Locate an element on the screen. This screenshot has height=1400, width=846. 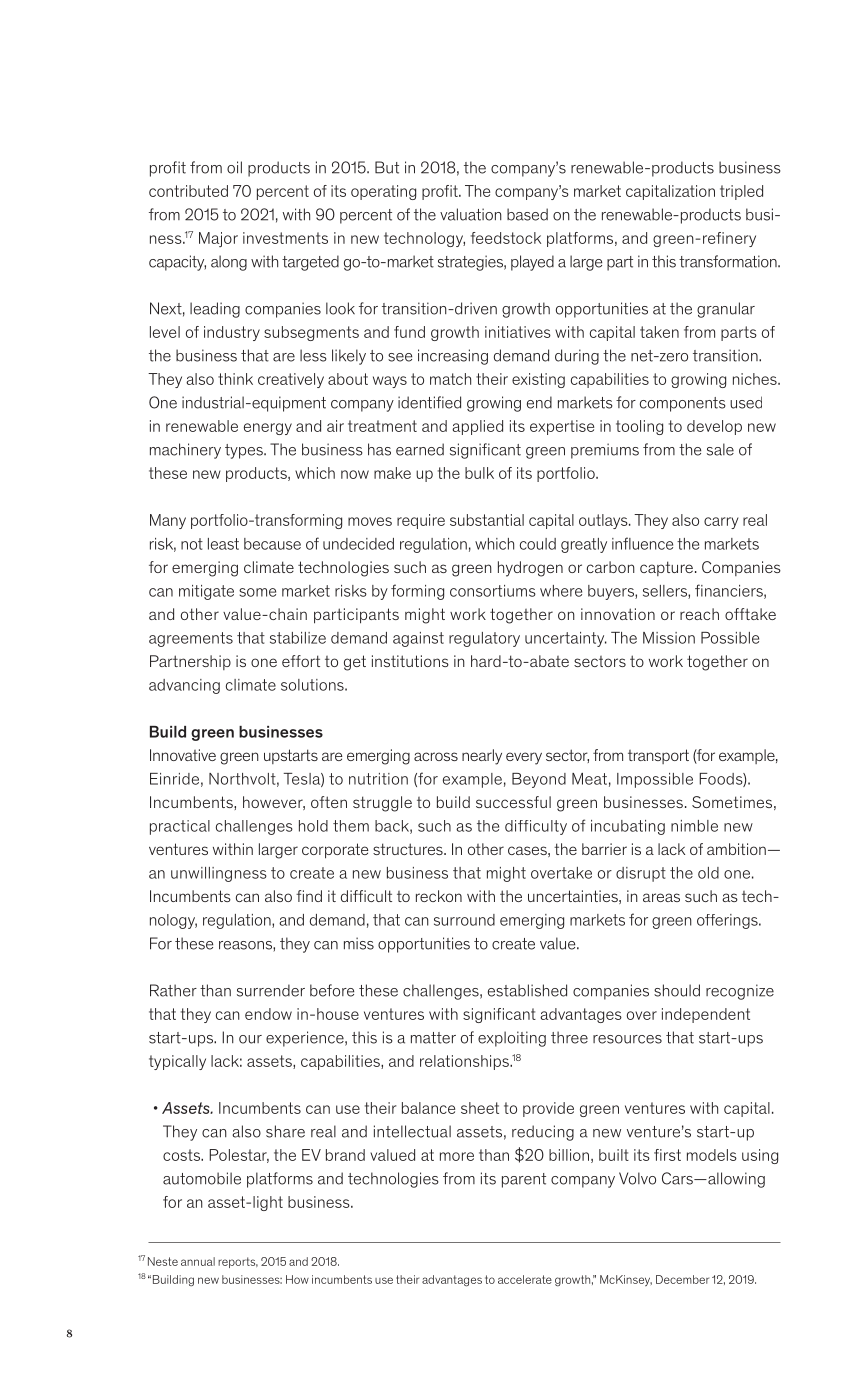
accelerate is located at coordinates (525, 1279).
